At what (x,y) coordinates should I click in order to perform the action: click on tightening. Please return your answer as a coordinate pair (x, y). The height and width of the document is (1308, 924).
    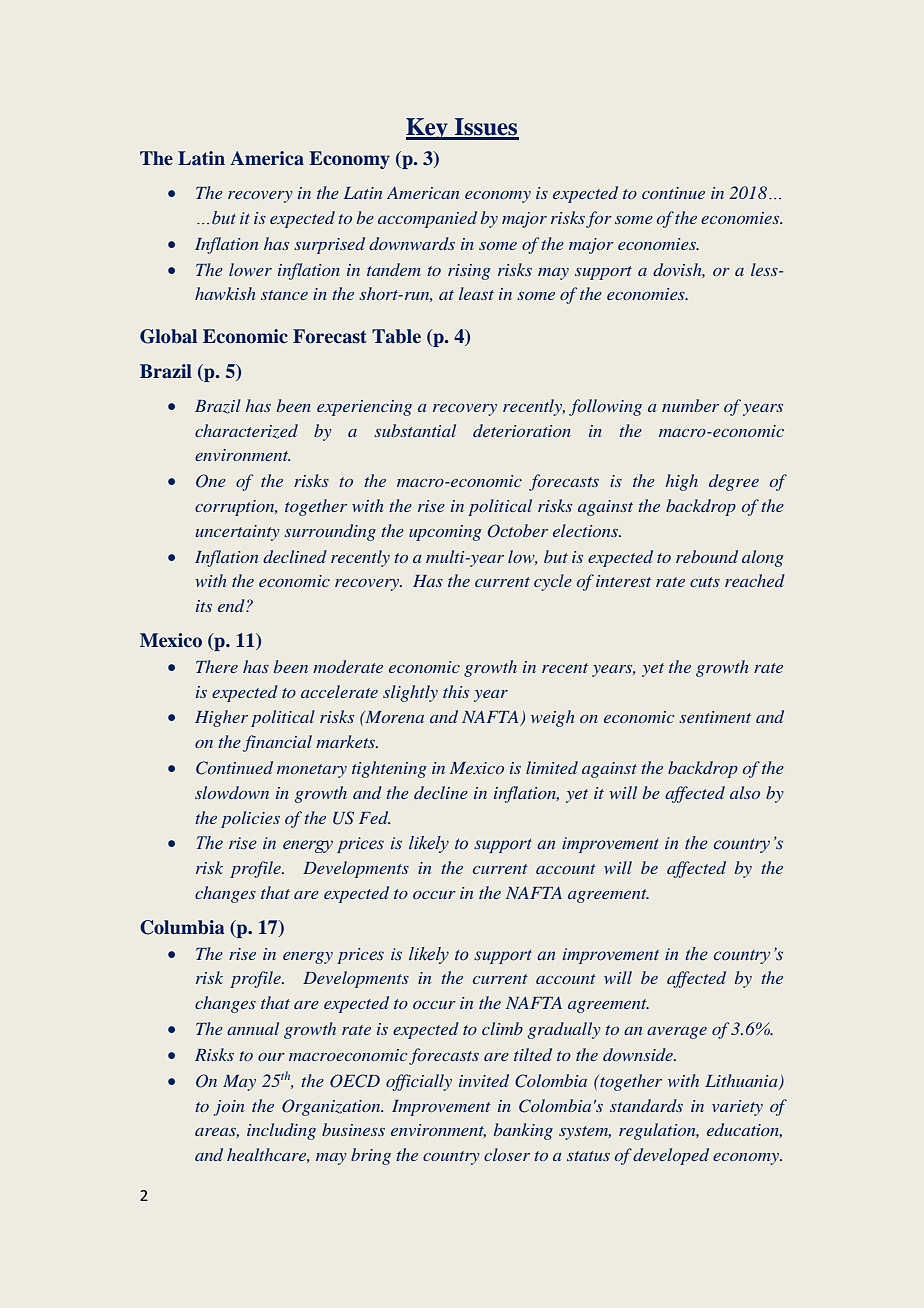
    Looking at the image, I should click on (389, 769).
